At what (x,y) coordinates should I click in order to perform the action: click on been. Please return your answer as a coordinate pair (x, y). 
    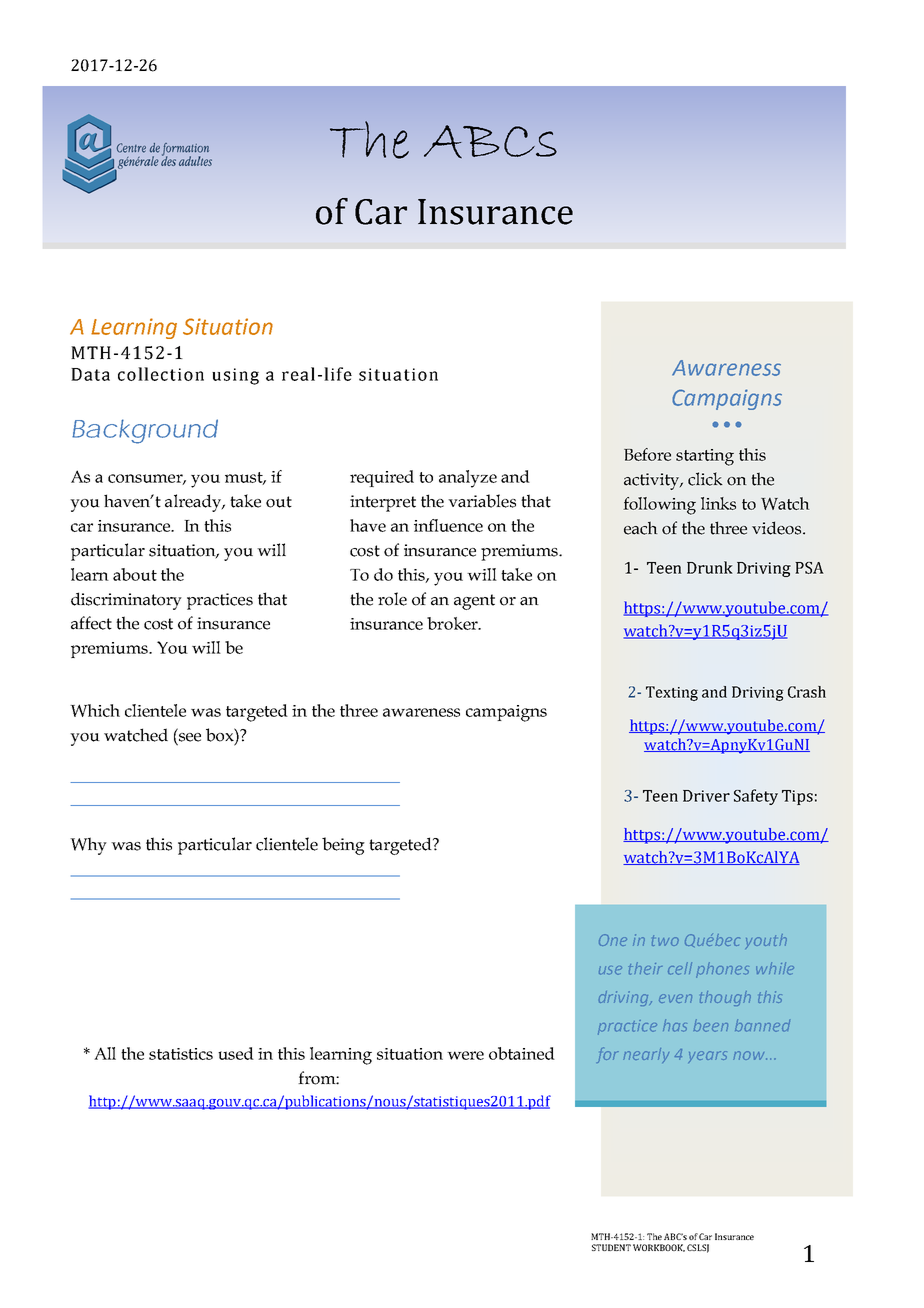
    Looking at the image, I should click on (711, 1025).
